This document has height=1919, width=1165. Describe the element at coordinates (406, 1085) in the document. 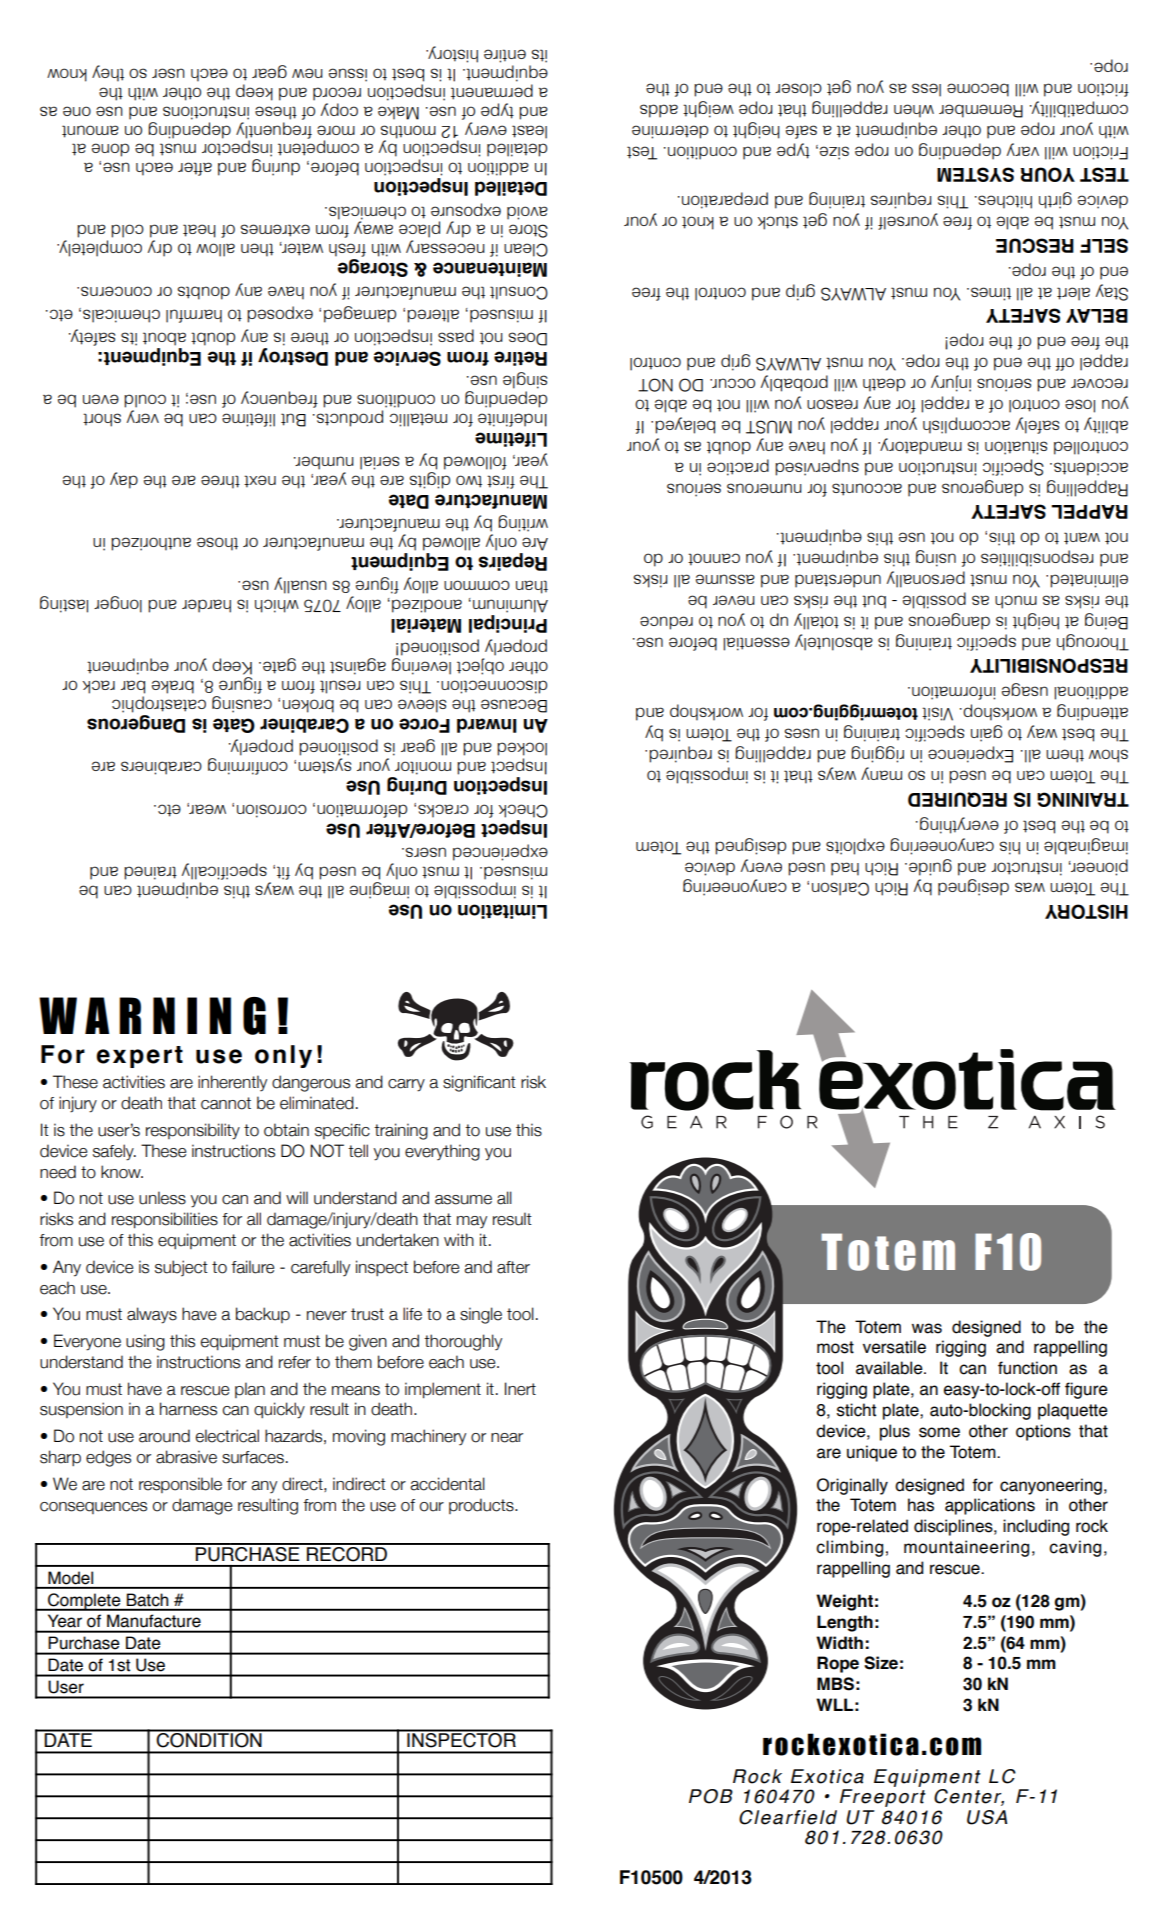

I see `carry` at that location.
